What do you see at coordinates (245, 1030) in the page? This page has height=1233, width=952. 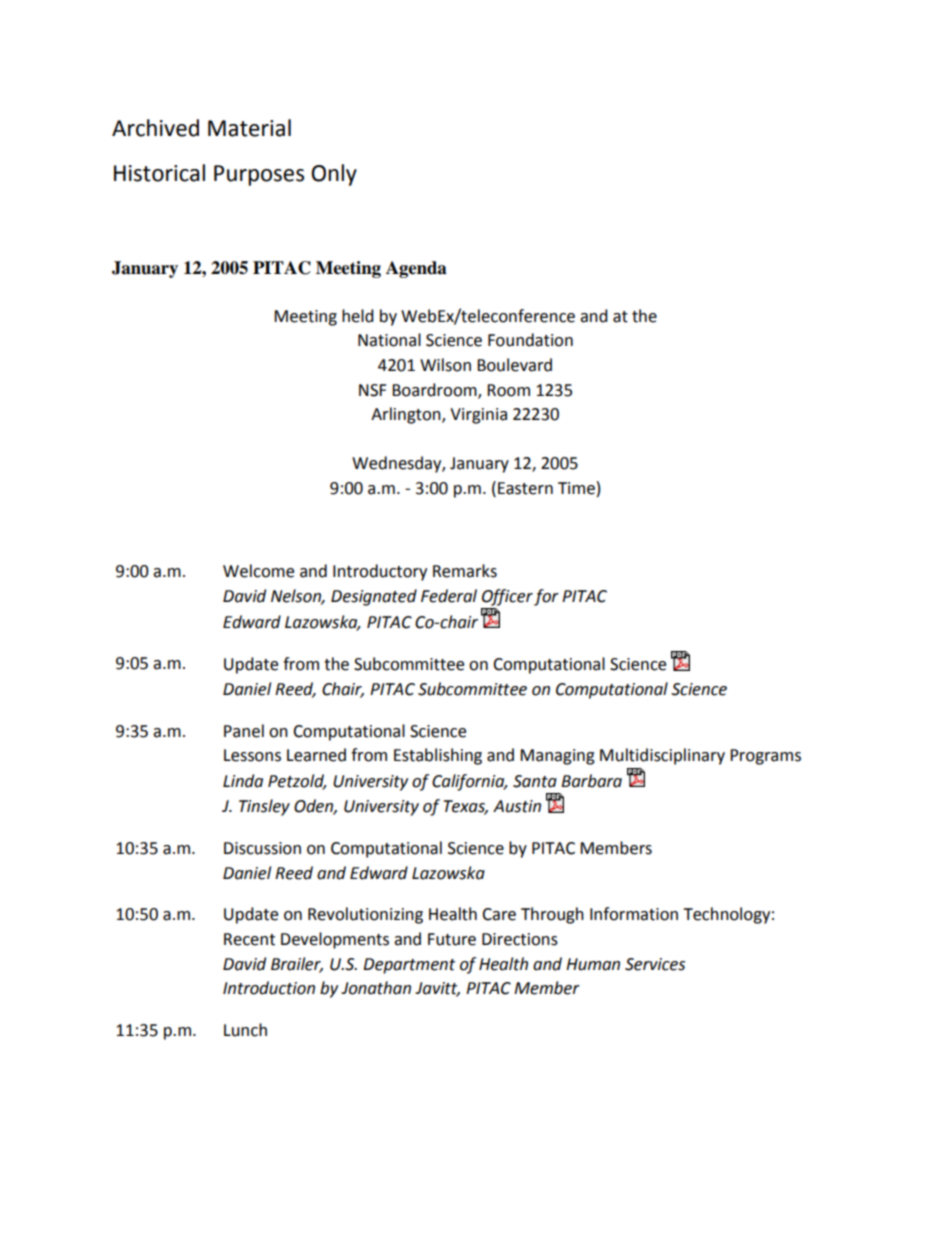 I see `Lunch` at bounding box center [245, 1030].
